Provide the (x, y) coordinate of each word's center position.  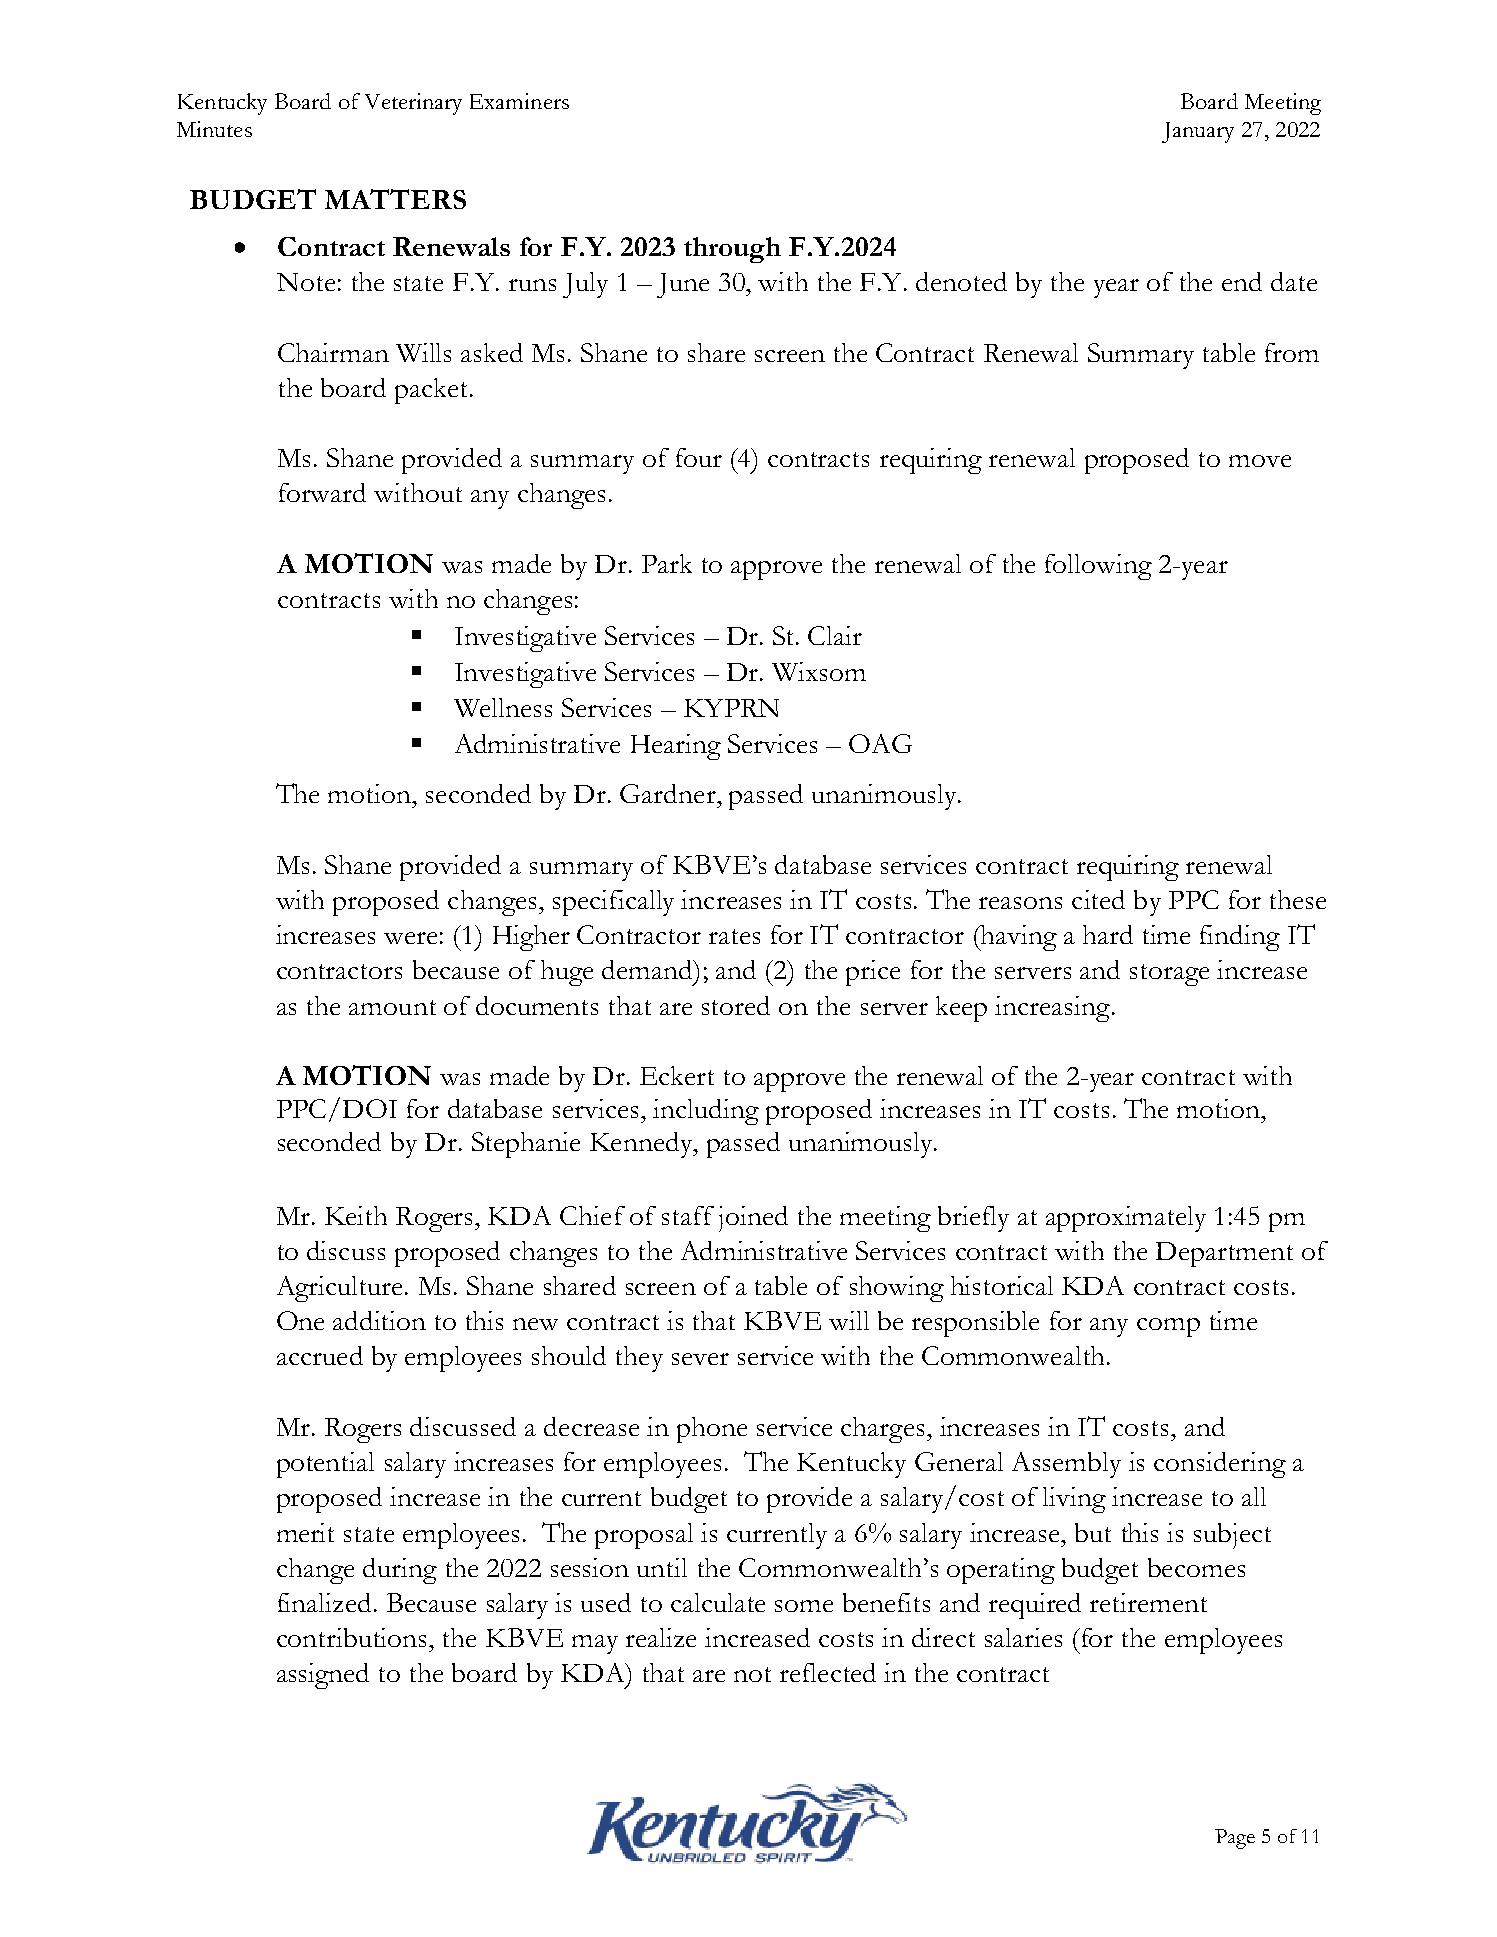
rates (734, 936)
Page (1235, 1839)
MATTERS (395, 199)
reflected (828, 1672)
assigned (323, 1676)
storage (1169, 975)
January (1198, 132)
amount (392, 1007)
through (732, 250)
